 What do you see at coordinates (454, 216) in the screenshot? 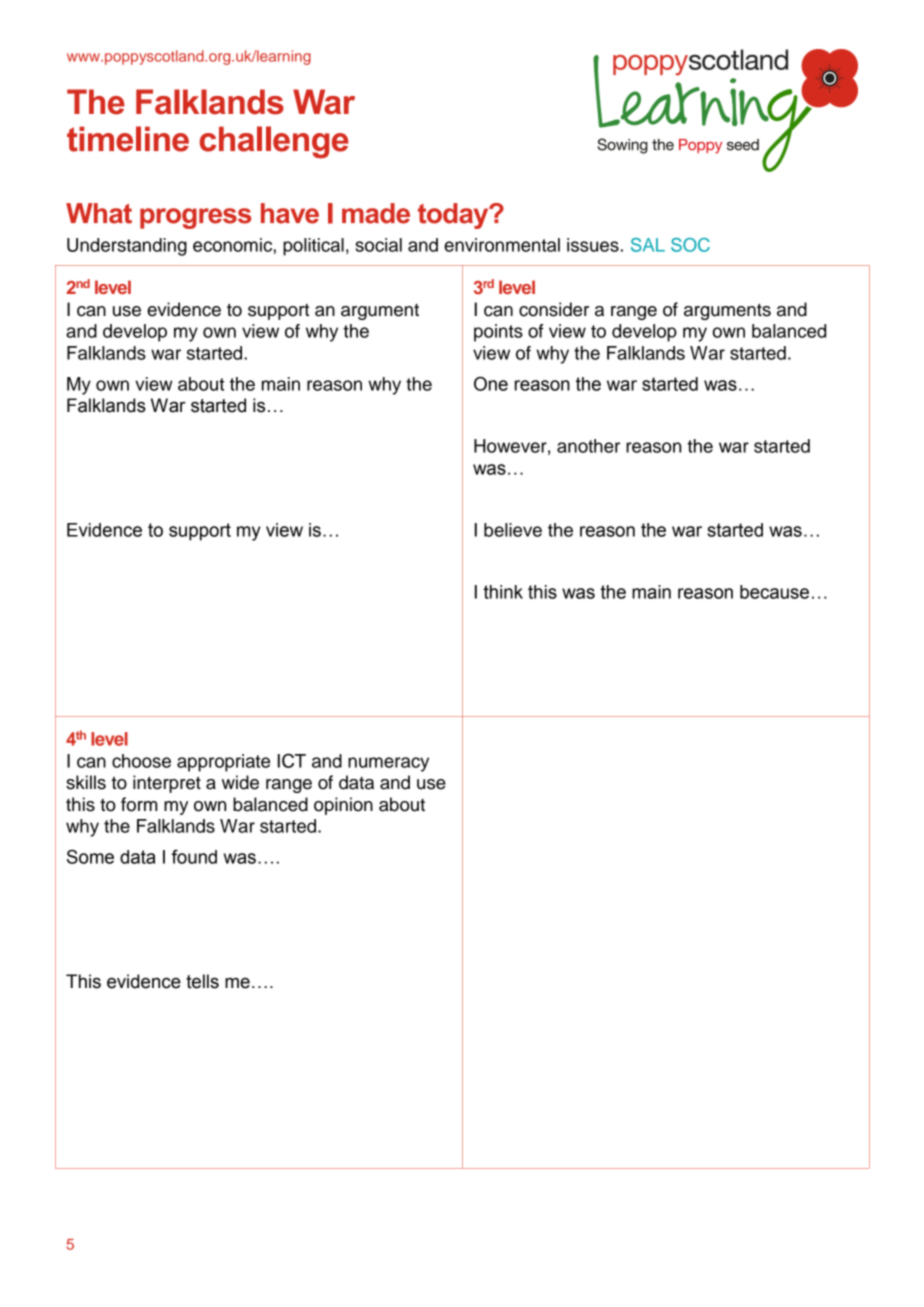
I see `today` at bounding box center [454, 216].
